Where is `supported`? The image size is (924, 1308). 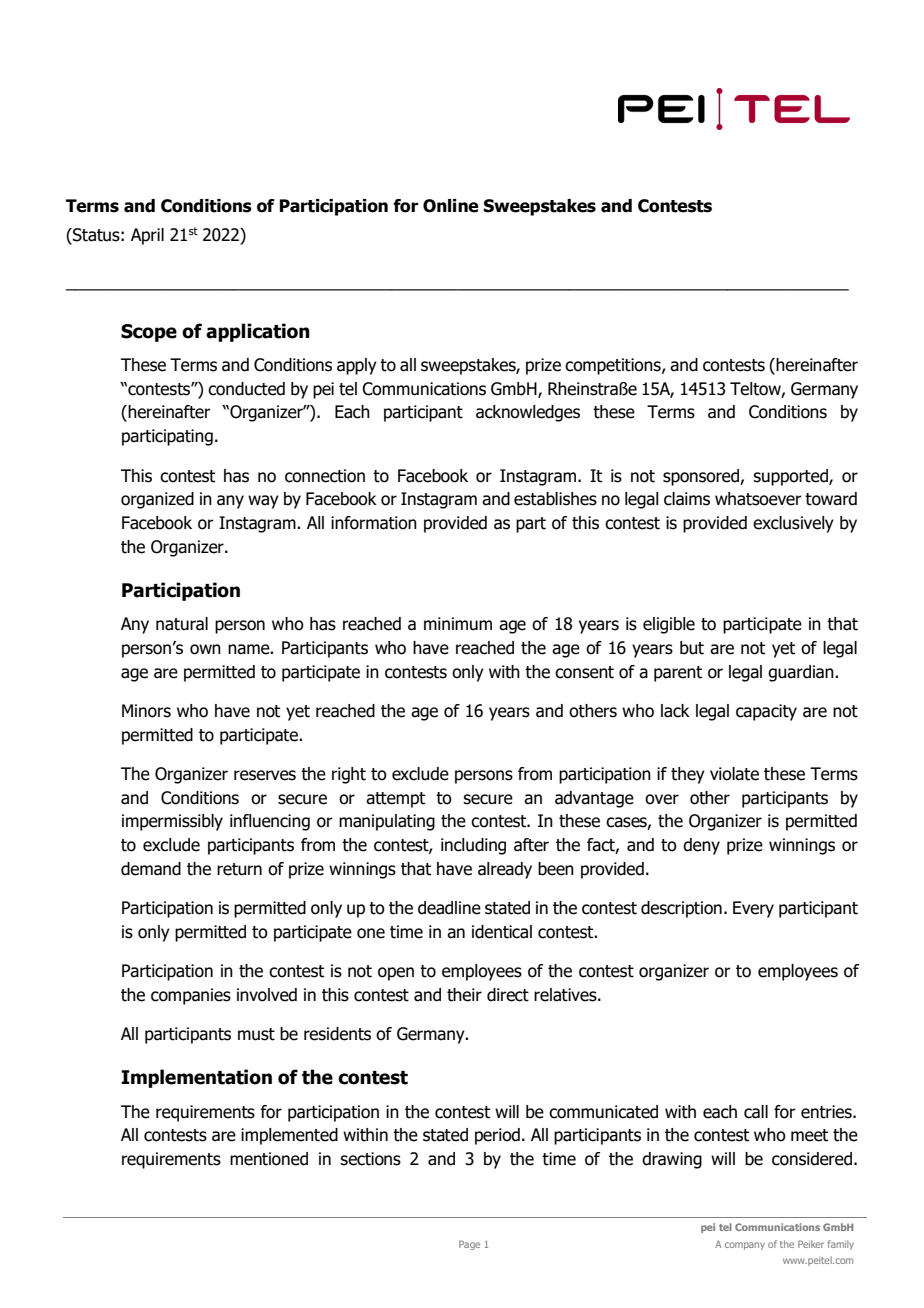
supported is located at coordinates (791, 477).
